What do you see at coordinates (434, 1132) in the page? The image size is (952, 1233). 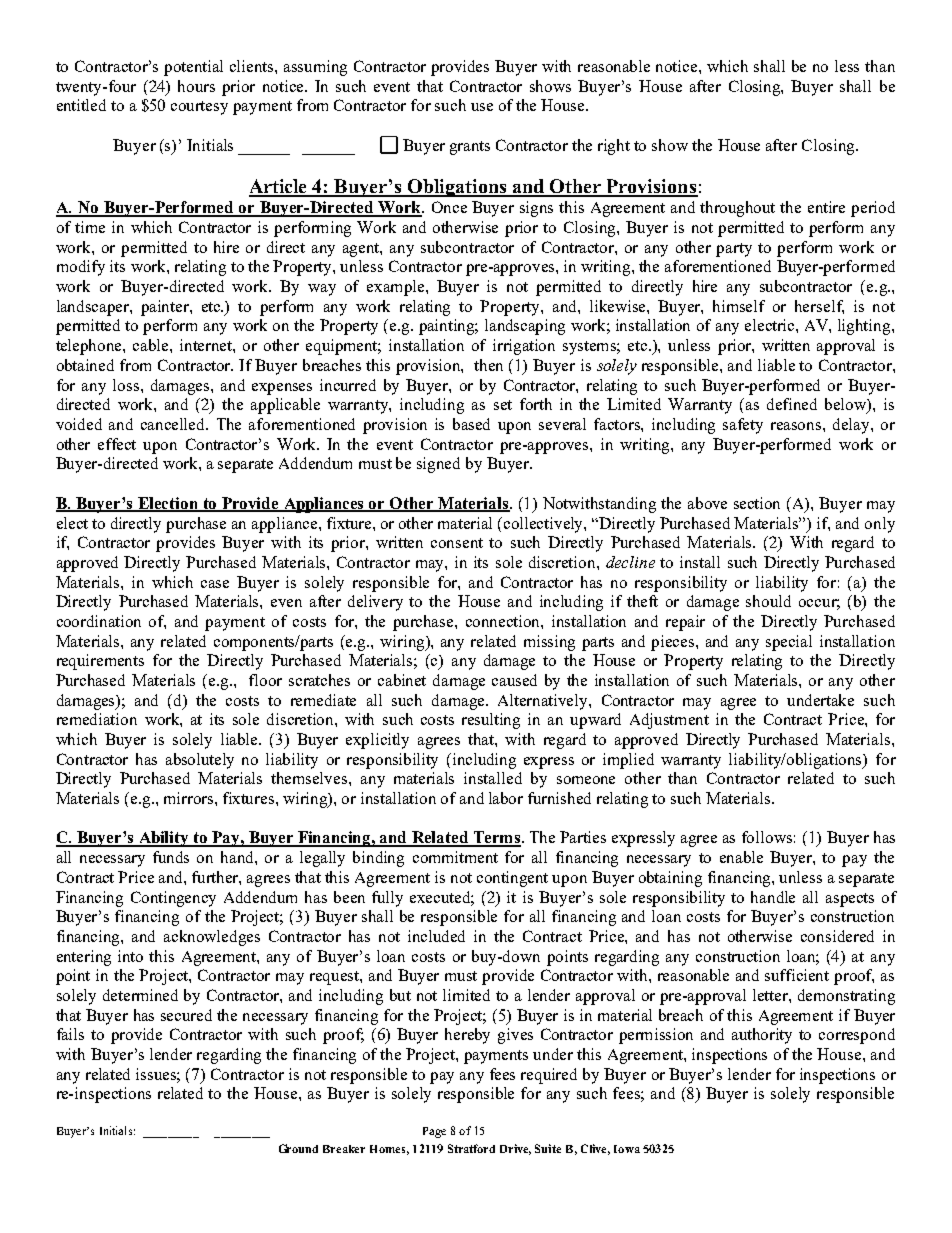 I see `Page` at bounding box center [434, 1132].
